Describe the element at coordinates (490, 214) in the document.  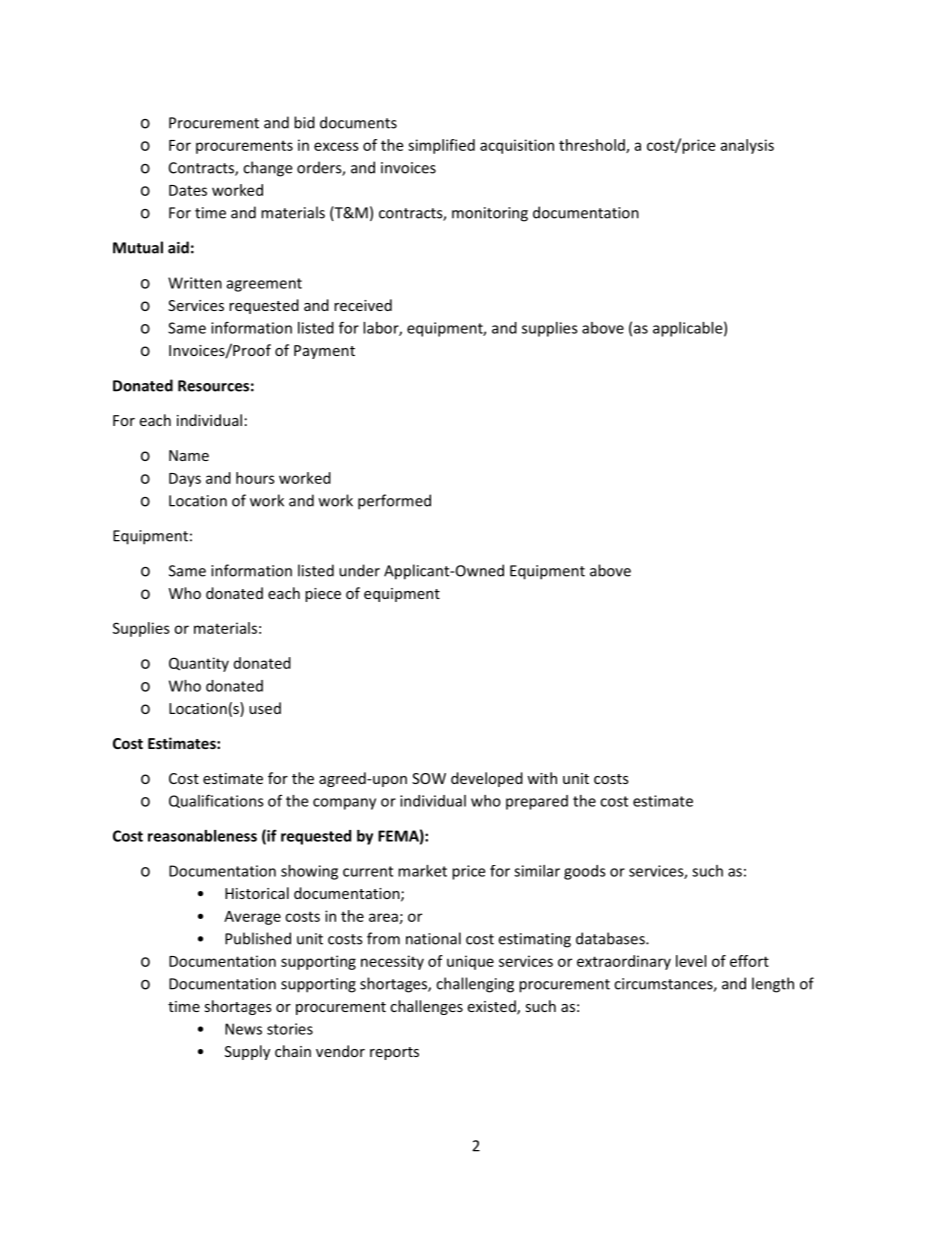
I see `monitoring` at that location.
